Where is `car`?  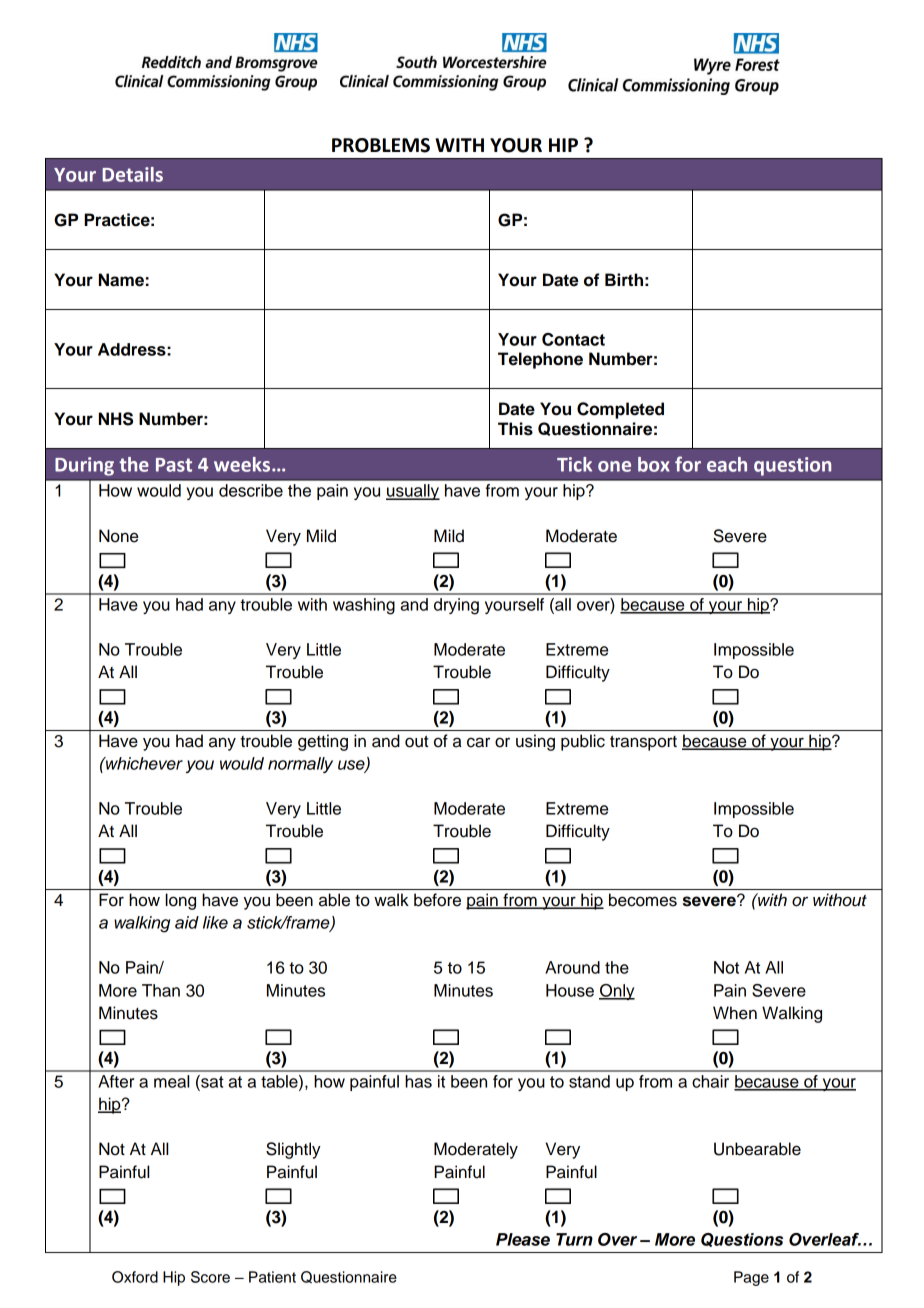
car is located at coordinates (478, 742).
